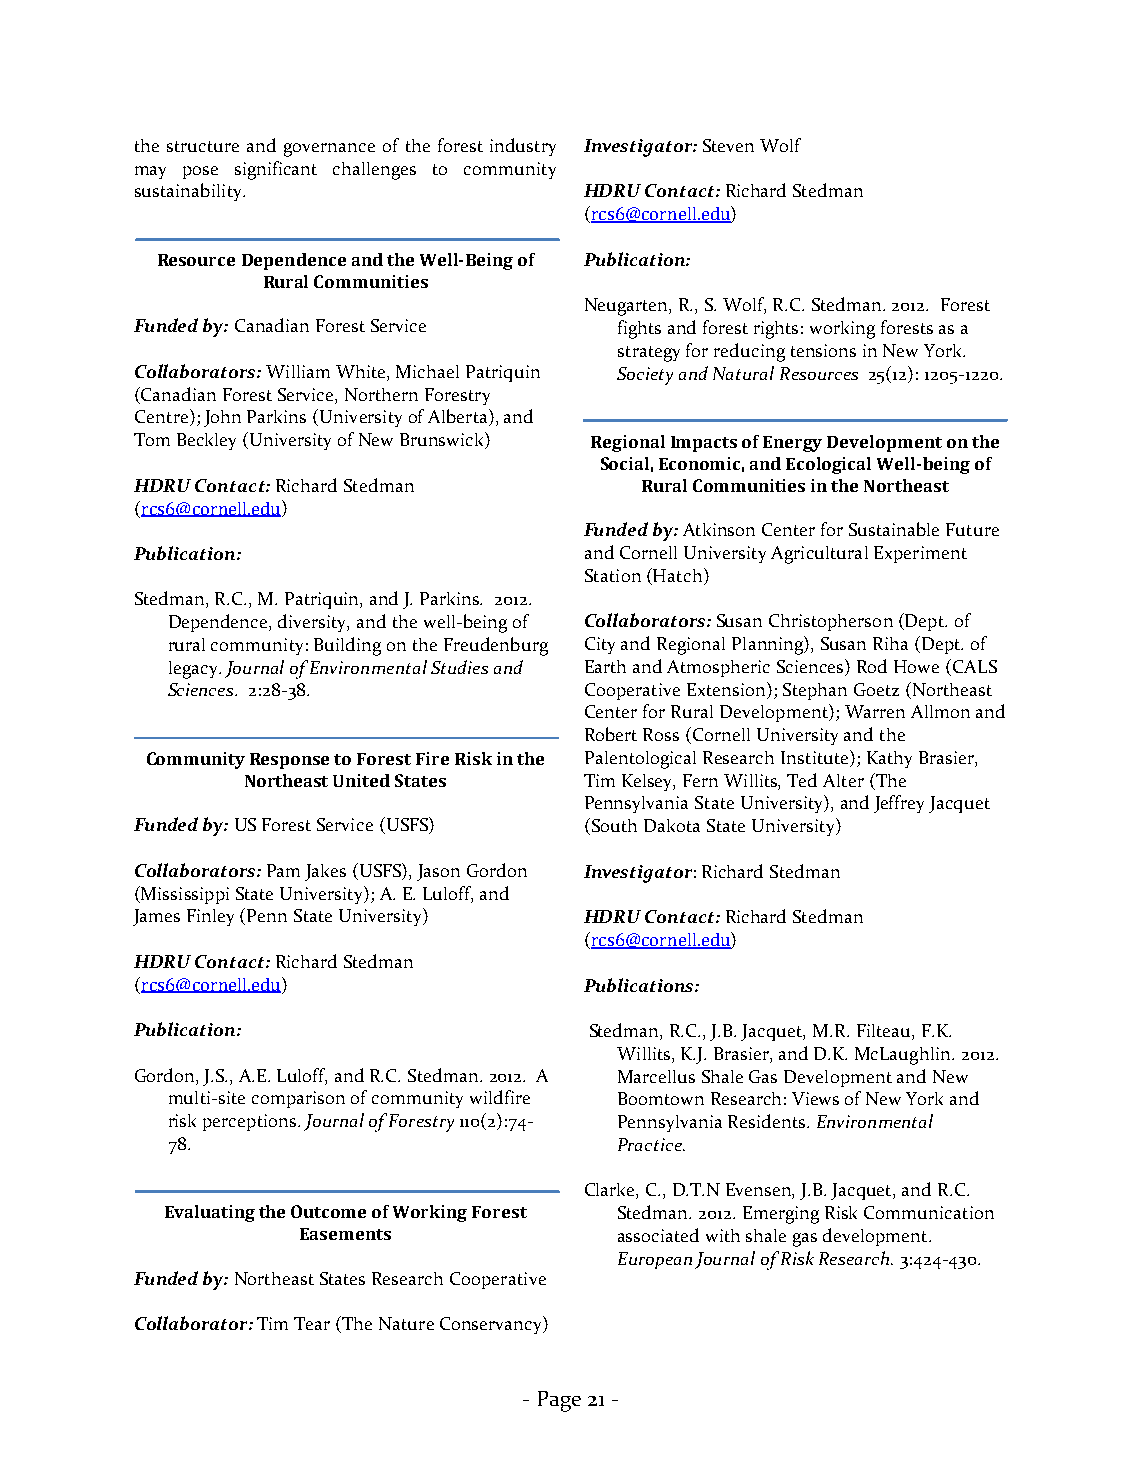  Describe the element at coordinates (289, 761) in the screenshot. I see `Response` at that location.
